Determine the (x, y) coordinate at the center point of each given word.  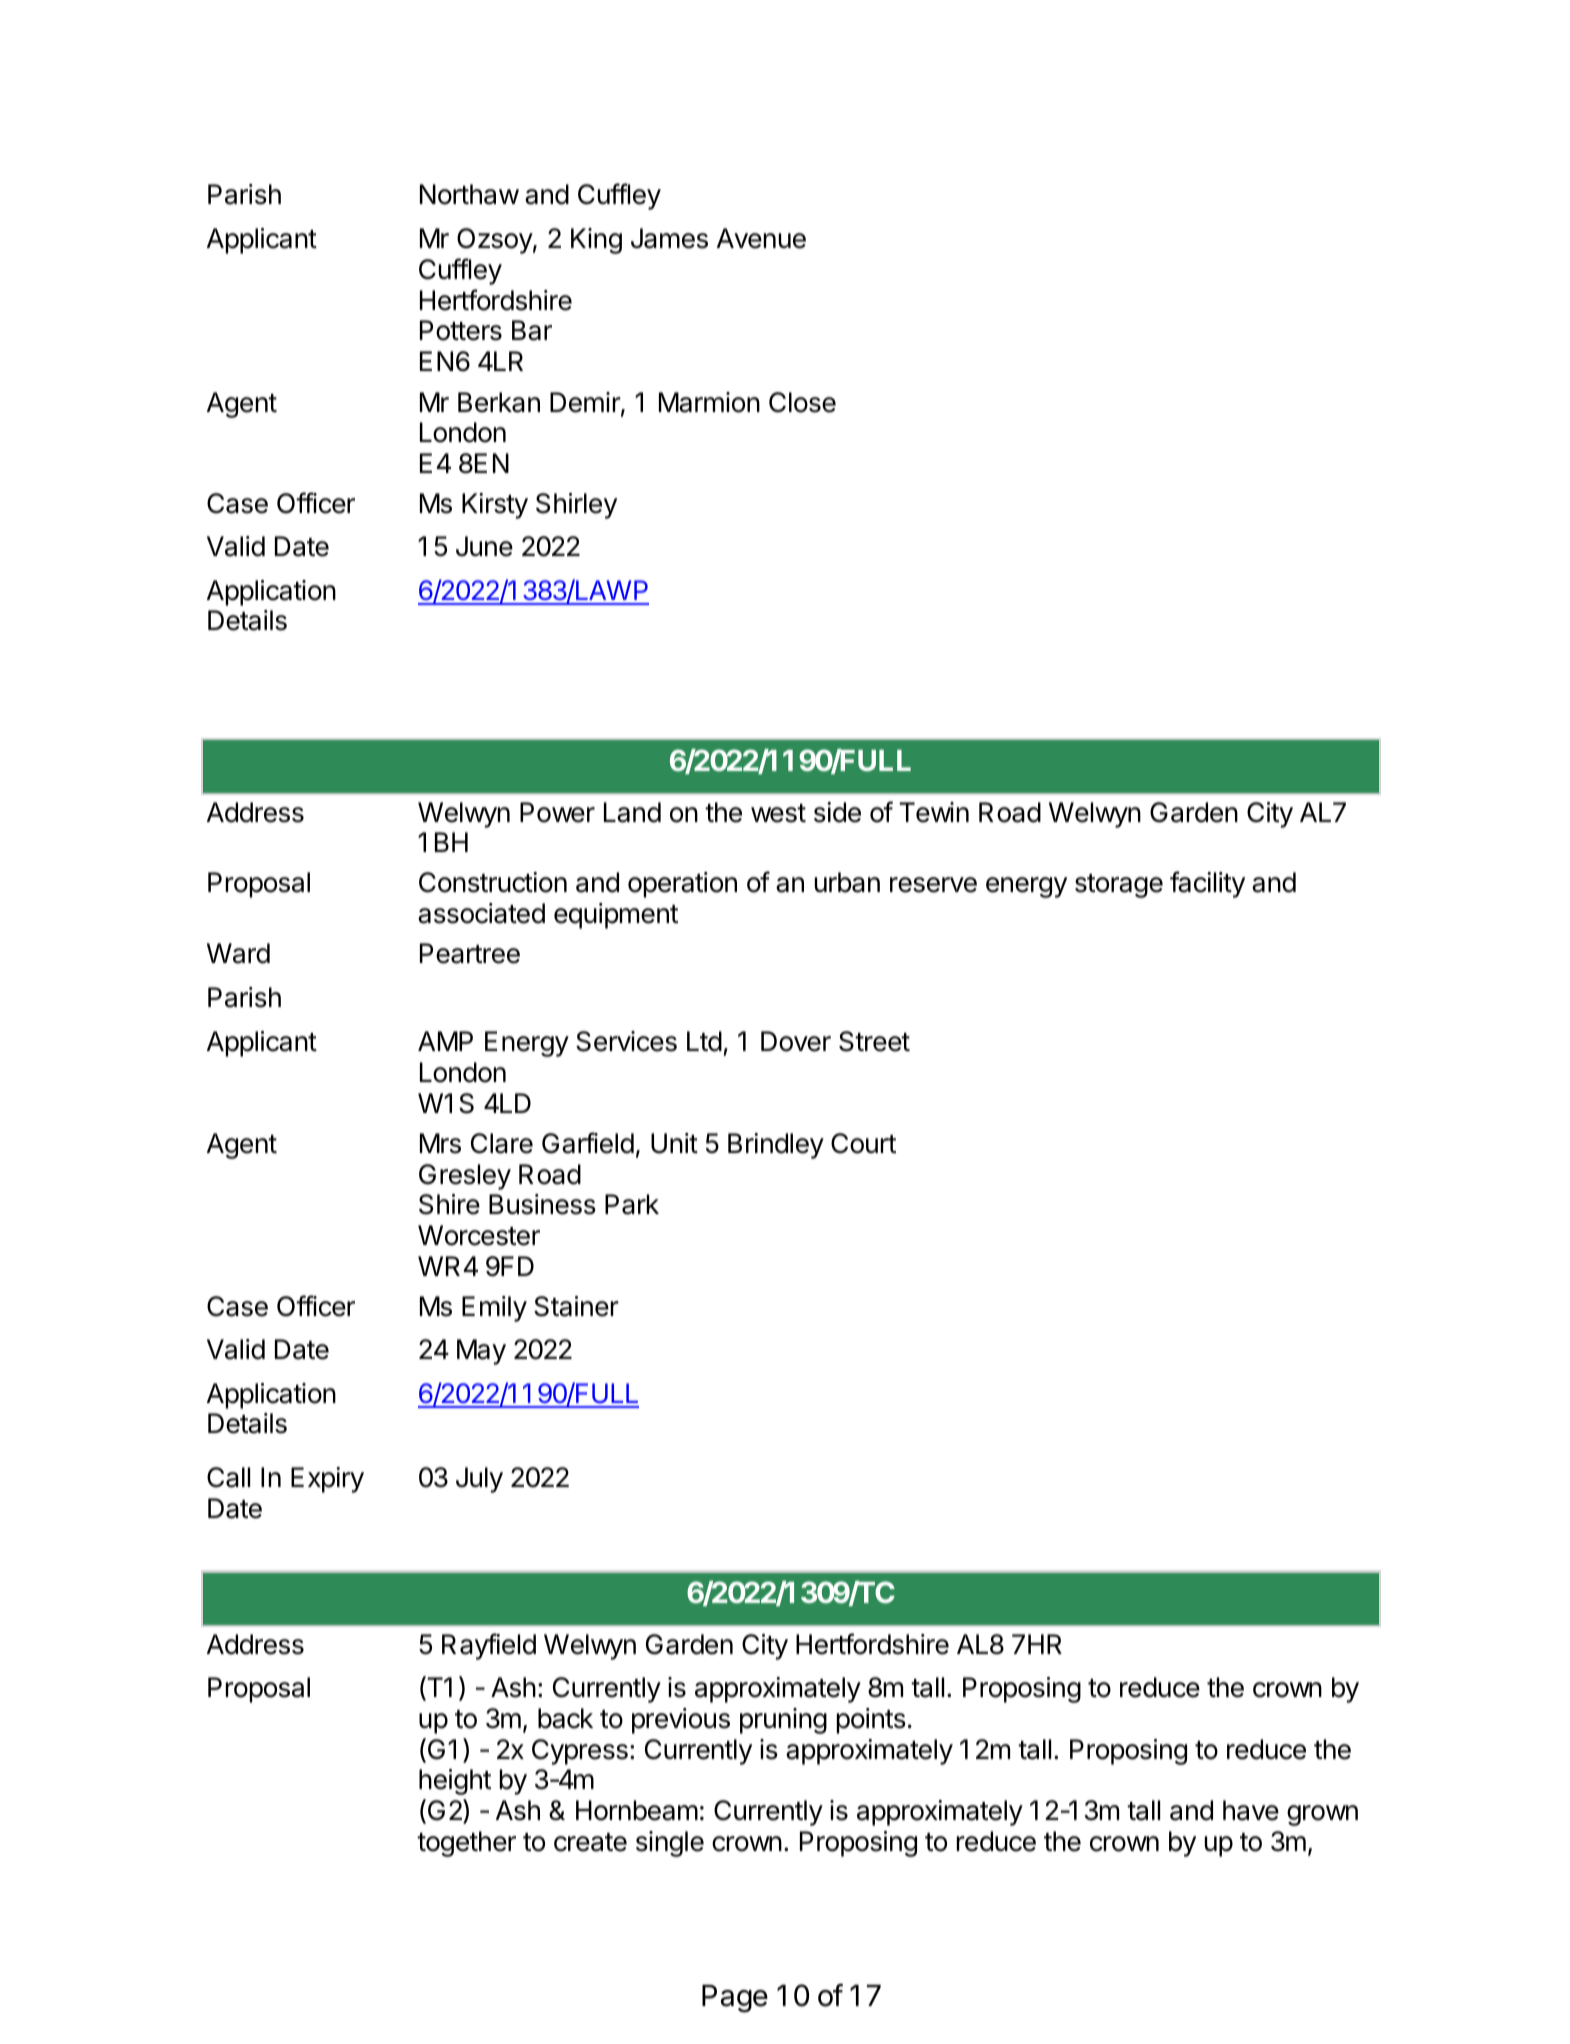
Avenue (761, 238)
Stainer (576, 1306)
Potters (461, 330)
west (778, 813)
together (466, 1844)
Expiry (327, 1480)
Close (802, 402)
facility (1207, 884)
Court (863, 1143)
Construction (493, 882)
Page (735, 1999)
